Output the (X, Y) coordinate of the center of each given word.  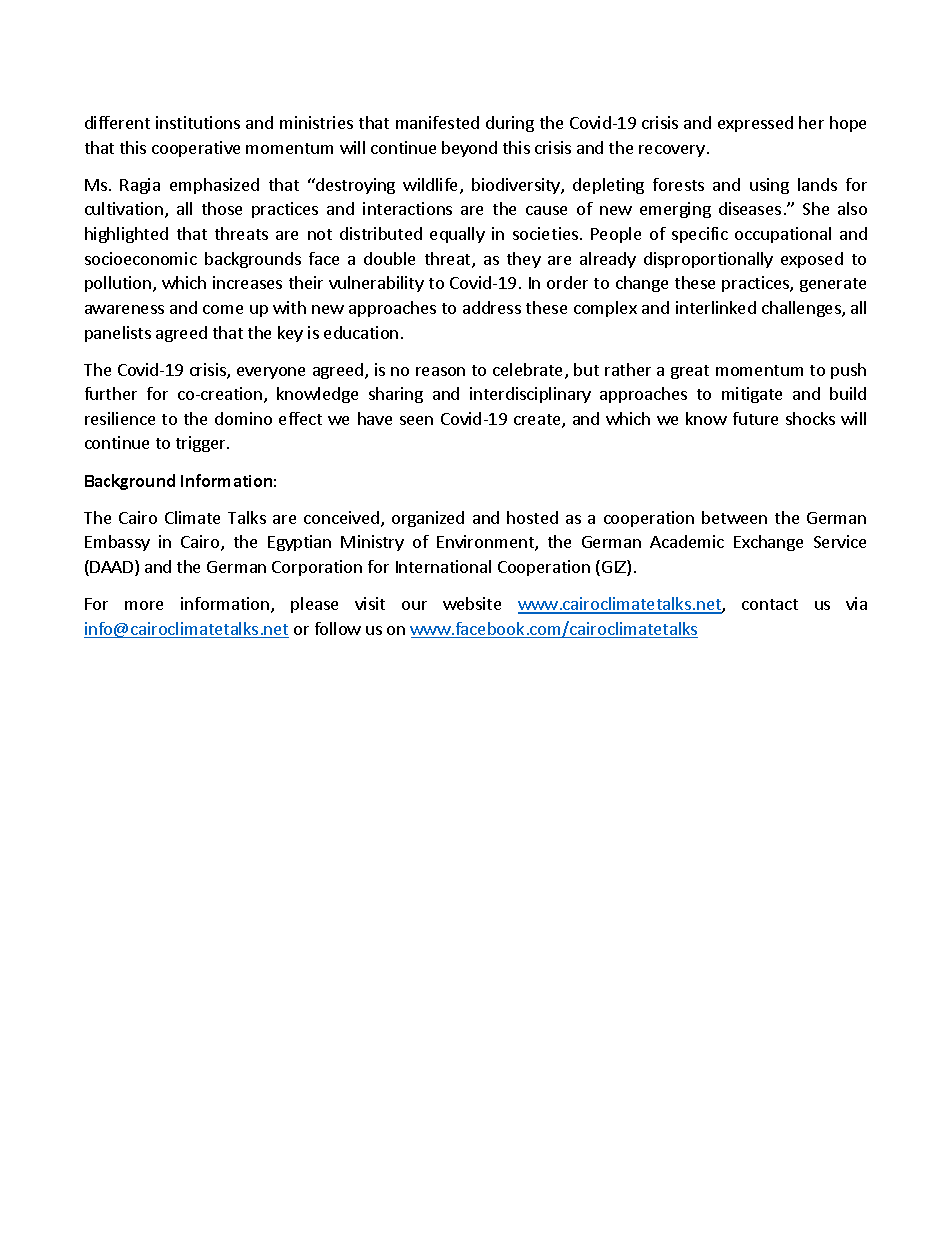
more (144, 605)
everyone (271, 373)
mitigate (752, 395)
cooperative (196, 149)
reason (440, 371)
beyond (469, 149)
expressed (755, 124)
